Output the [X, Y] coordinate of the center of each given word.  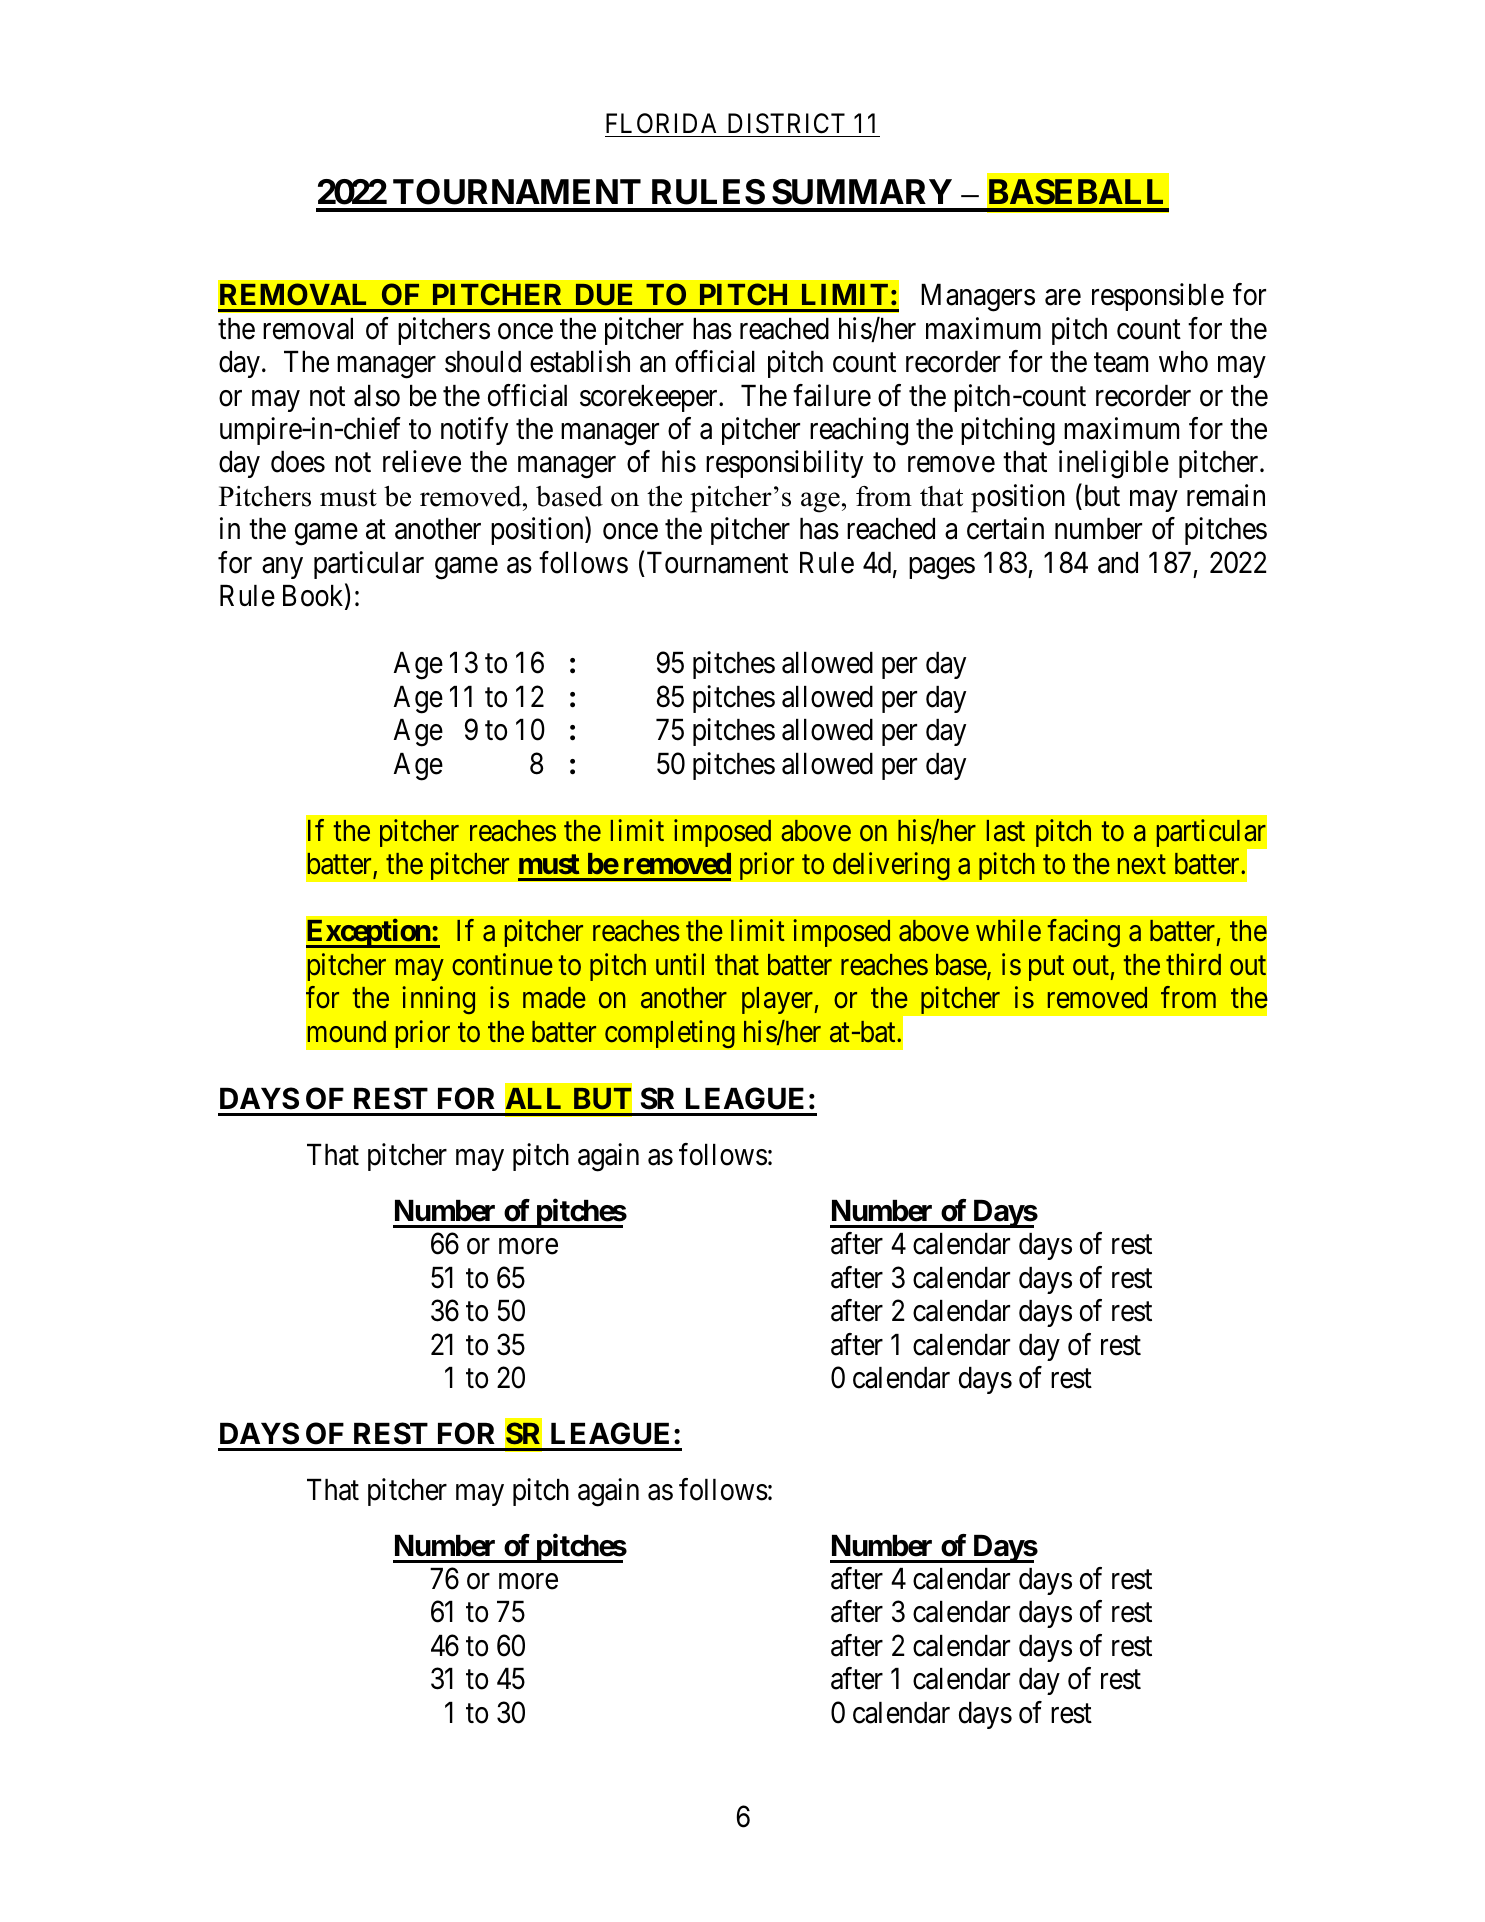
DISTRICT [786, 123]
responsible [1158, 297]
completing [670, 1034]
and [1118, 563]
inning [438, 1000]
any [282, 568]
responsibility [784, 464]
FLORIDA [661, 123]
